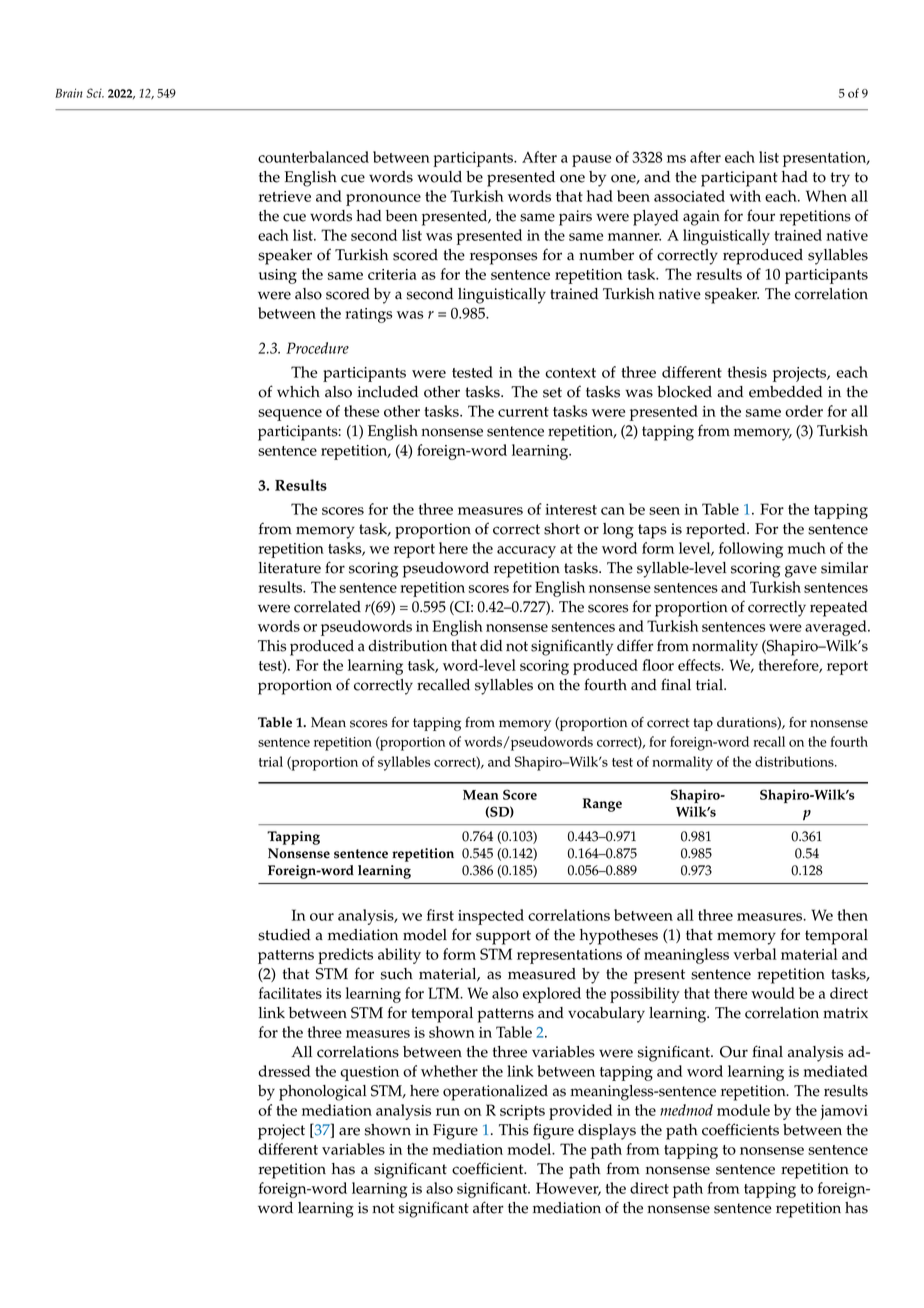 Image resolution: width=924 pixels, height=1308 pixels. I want to click on with, so click(745, 196).
